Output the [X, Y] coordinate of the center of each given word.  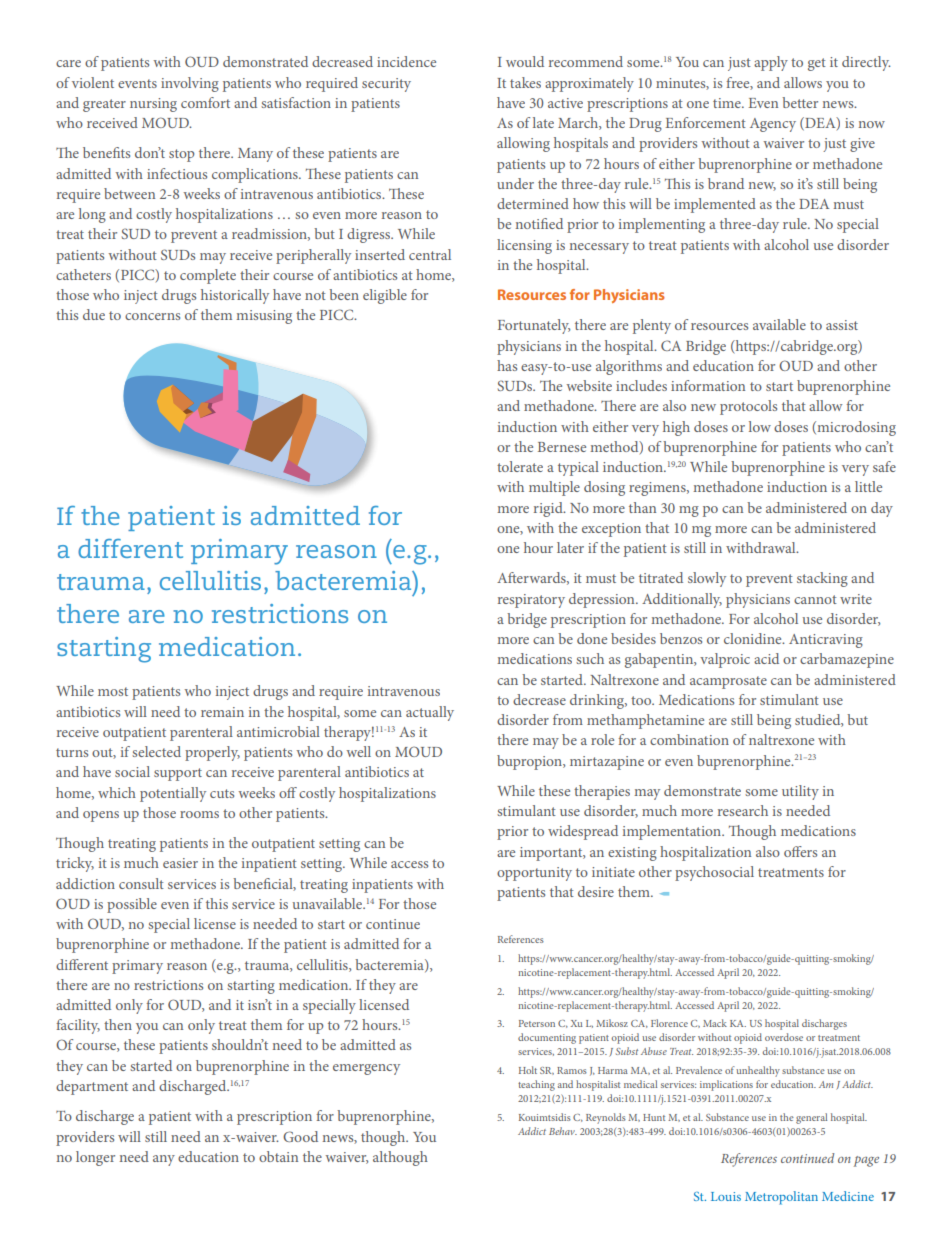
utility [800, 792]
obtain [278, 1156]
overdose [784, 1037]
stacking [822, 579]
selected [156, 751]
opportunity [534, 874]
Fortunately [534, 326]
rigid [549, 509]
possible [132, 905]
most [113, 691]
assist [842, 325]
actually [430, 713]
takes [525, 82]
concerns [152, 316]
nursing [153, 105]
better [800, 102]
